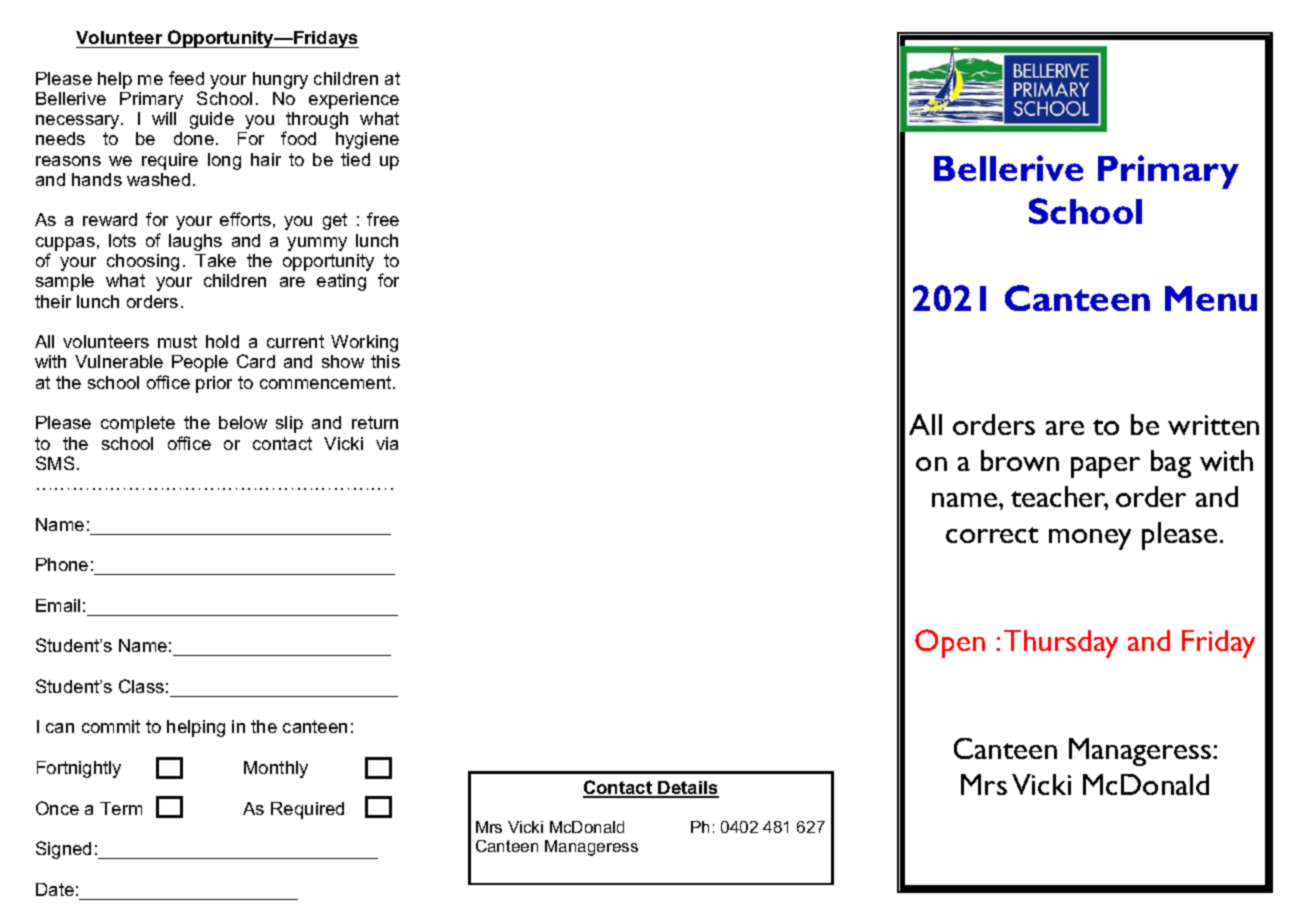 This page has height=924, width=1308. What do you see at coordinates (177, 341) in the page?
I see `must` at bounding box center [177, 341].
